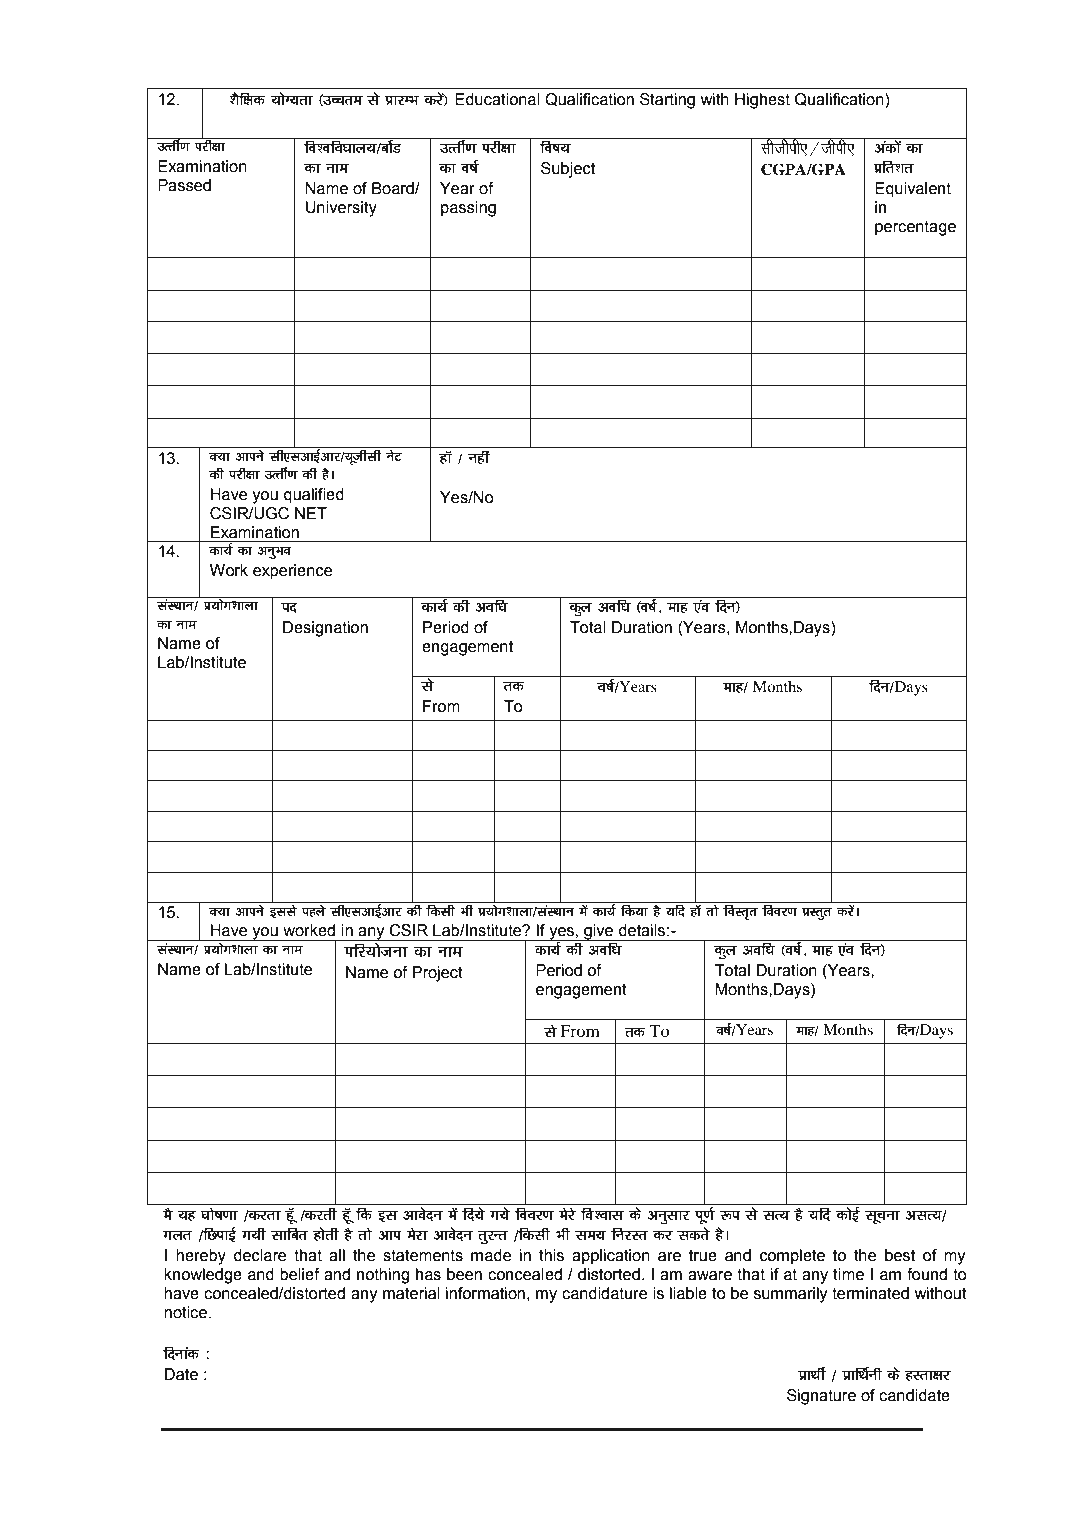  What do you see at coordinates (762, 101) in the page?
I see `Highest` at bounding box center [762, 101].
